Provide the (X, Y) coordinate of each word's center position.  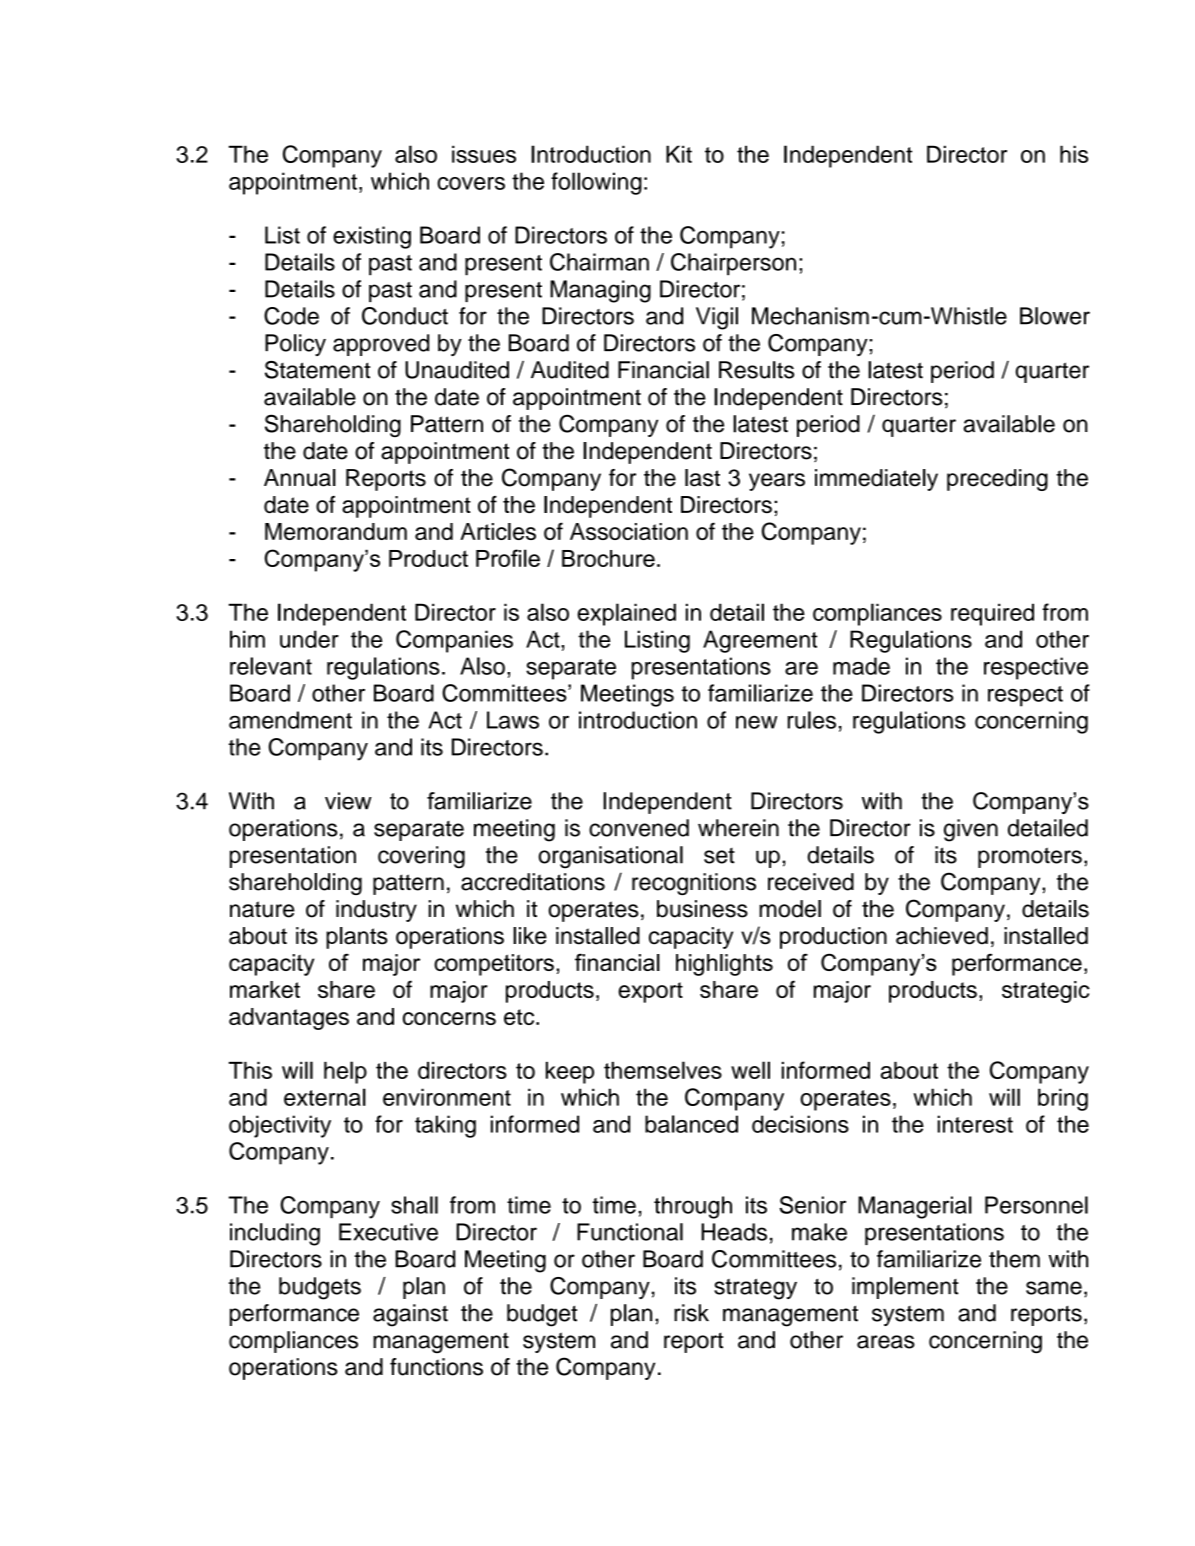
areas (886, 1342)
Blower (1055, 316)
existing (372, 237)
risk (691, 1313)
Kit (679, 154)
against (410, 1315)
